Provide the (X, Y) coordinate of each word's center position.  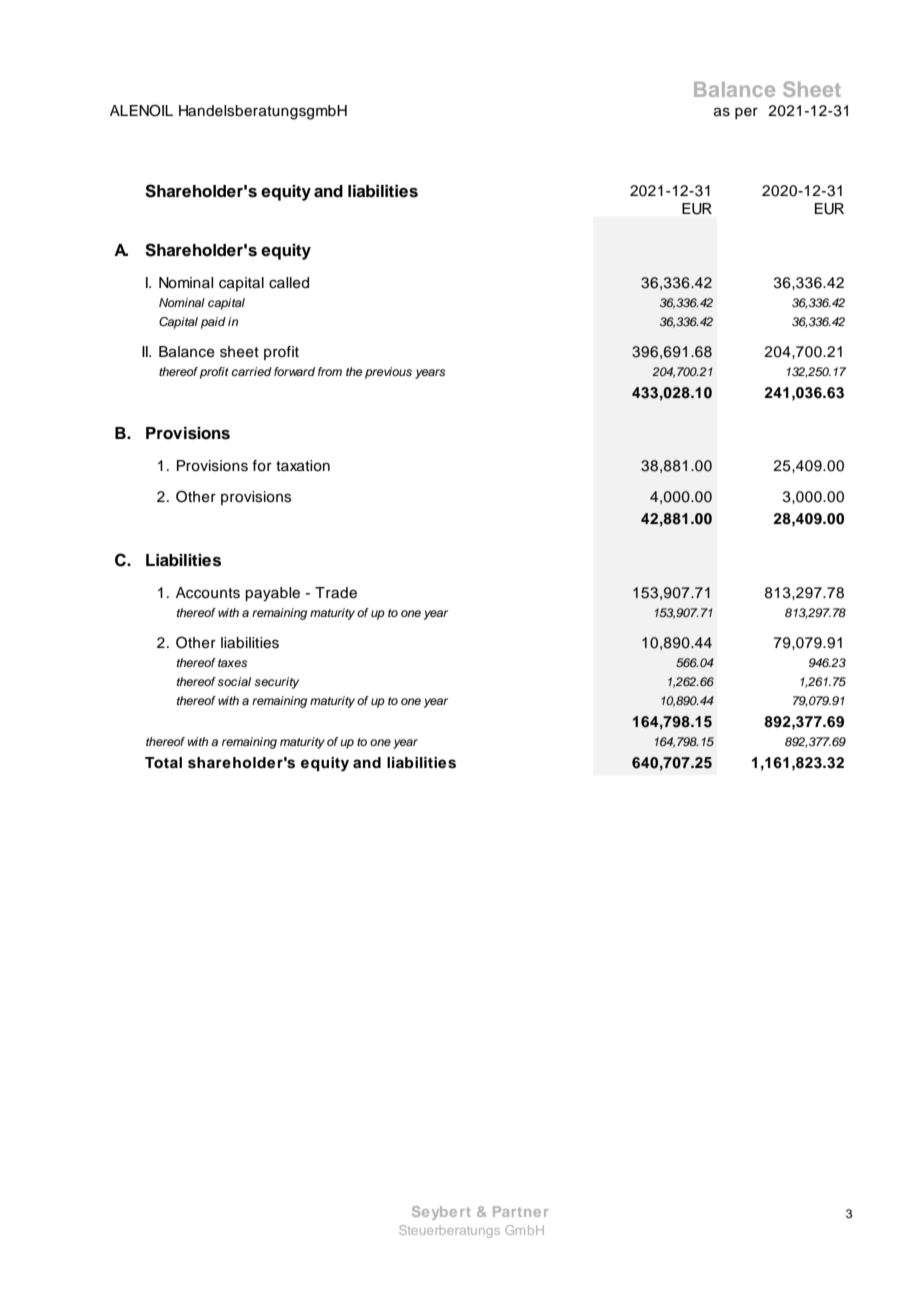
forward (294, 371)
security (276, 683)
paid (213, 323)
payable (272, 594)
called (289, 283)
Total (163, 763)
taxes (232, 663)
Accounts (208, 593)
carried (251, 371)
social (234, 681)
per (746, 113)
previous (388, 373)
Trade (336, 593)
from (330, 371)
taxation (303, 466)
